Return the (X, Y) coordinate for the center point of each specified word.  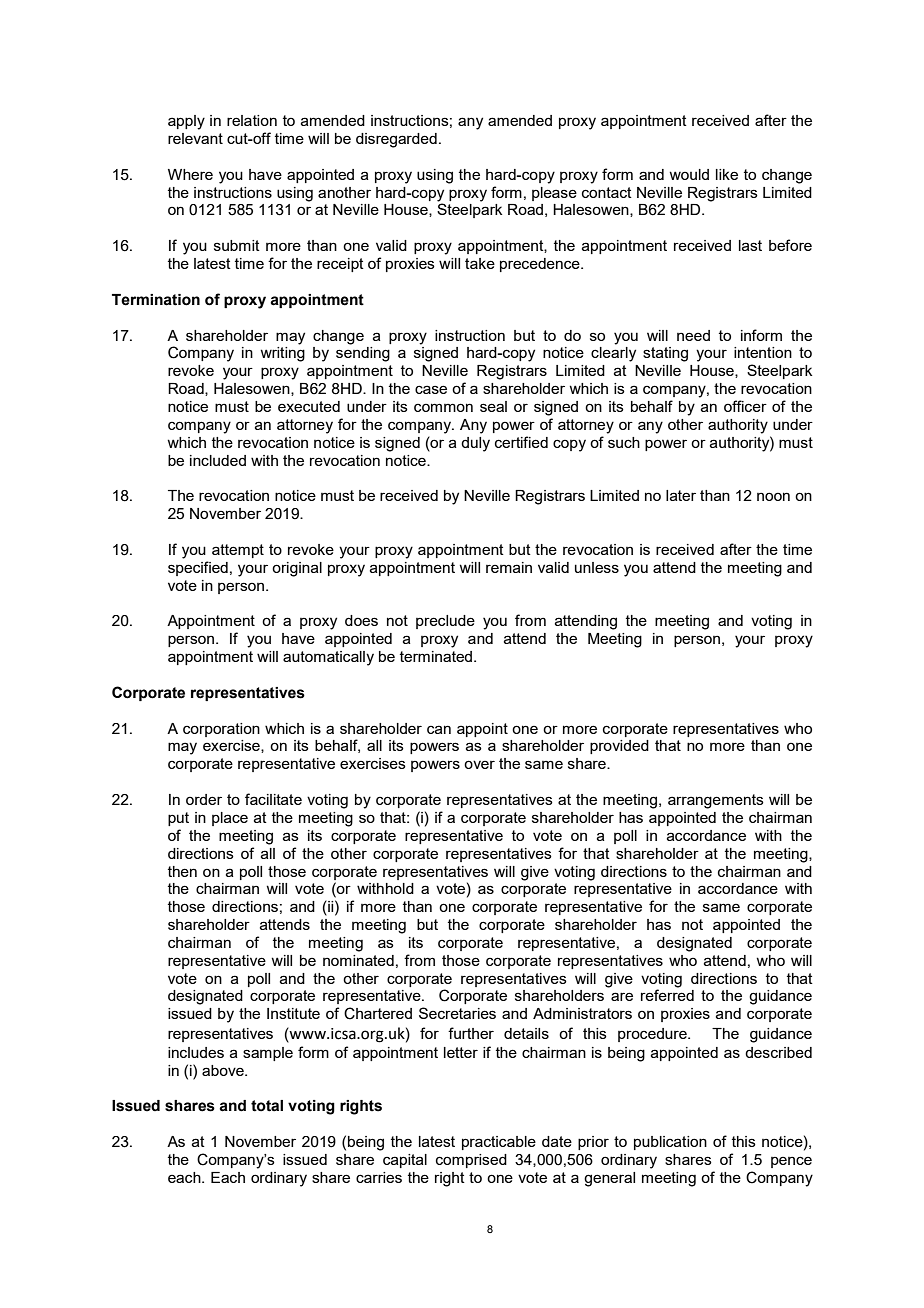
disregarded (396, 140)
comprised (471, 1161)
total (267, 1106)
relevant (195, 138)
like (727, 174)
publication (670, 1143)
